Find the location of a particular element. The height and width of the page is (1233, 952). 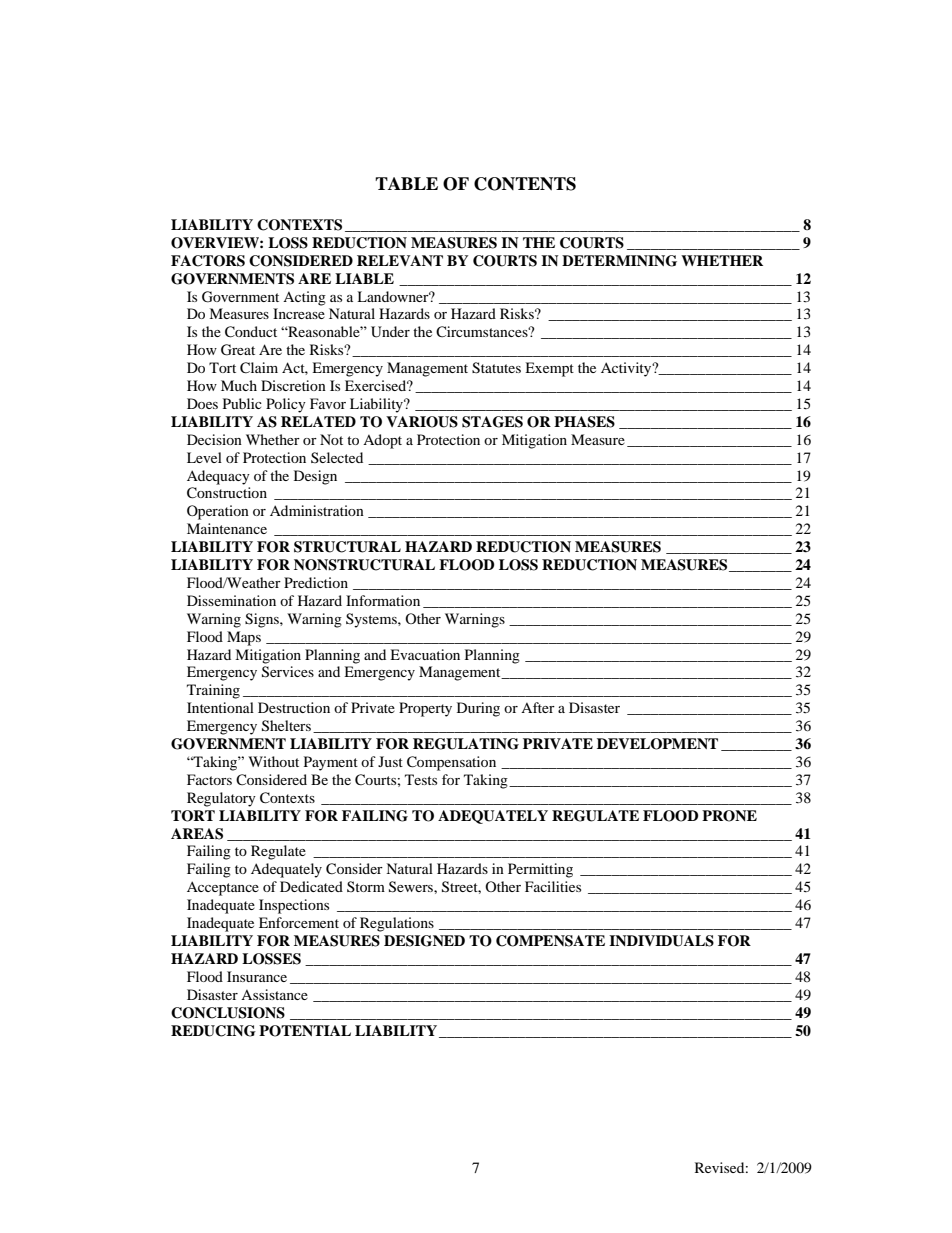

Evacuation is located at coordinates (425, 654).
